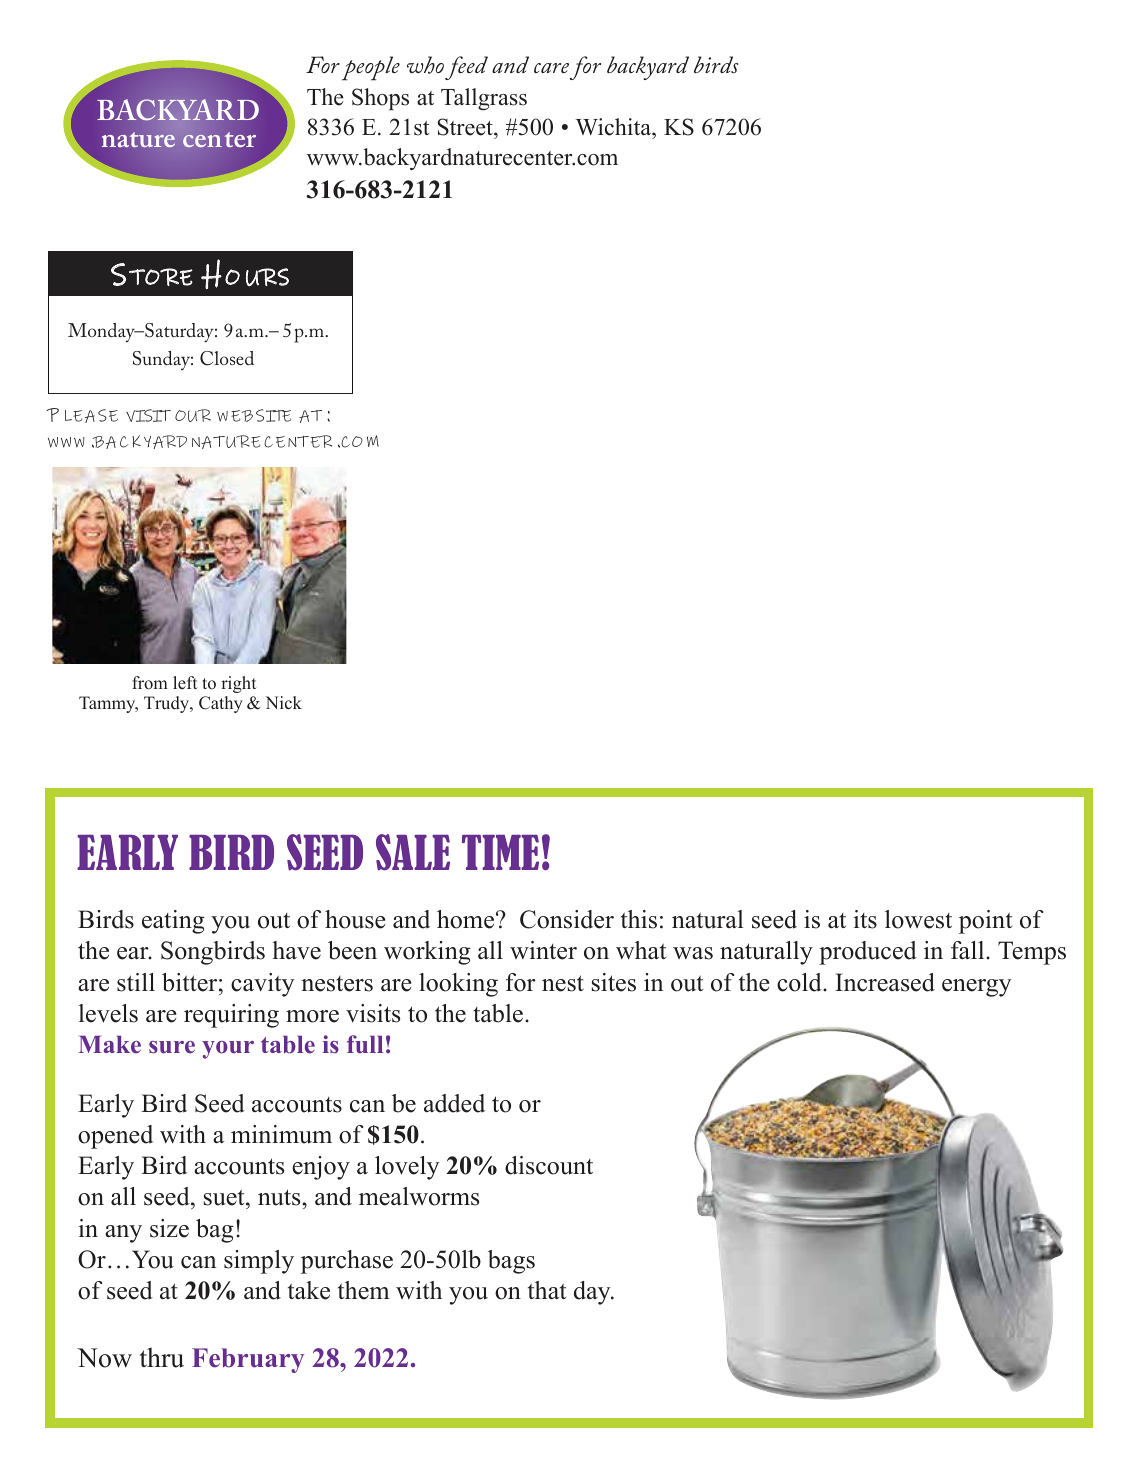 The height and width of the document is (1477, 1141). What do you see at coordinates (185, 683) in the document?
I see `left` at bounding box center [185, 683].
